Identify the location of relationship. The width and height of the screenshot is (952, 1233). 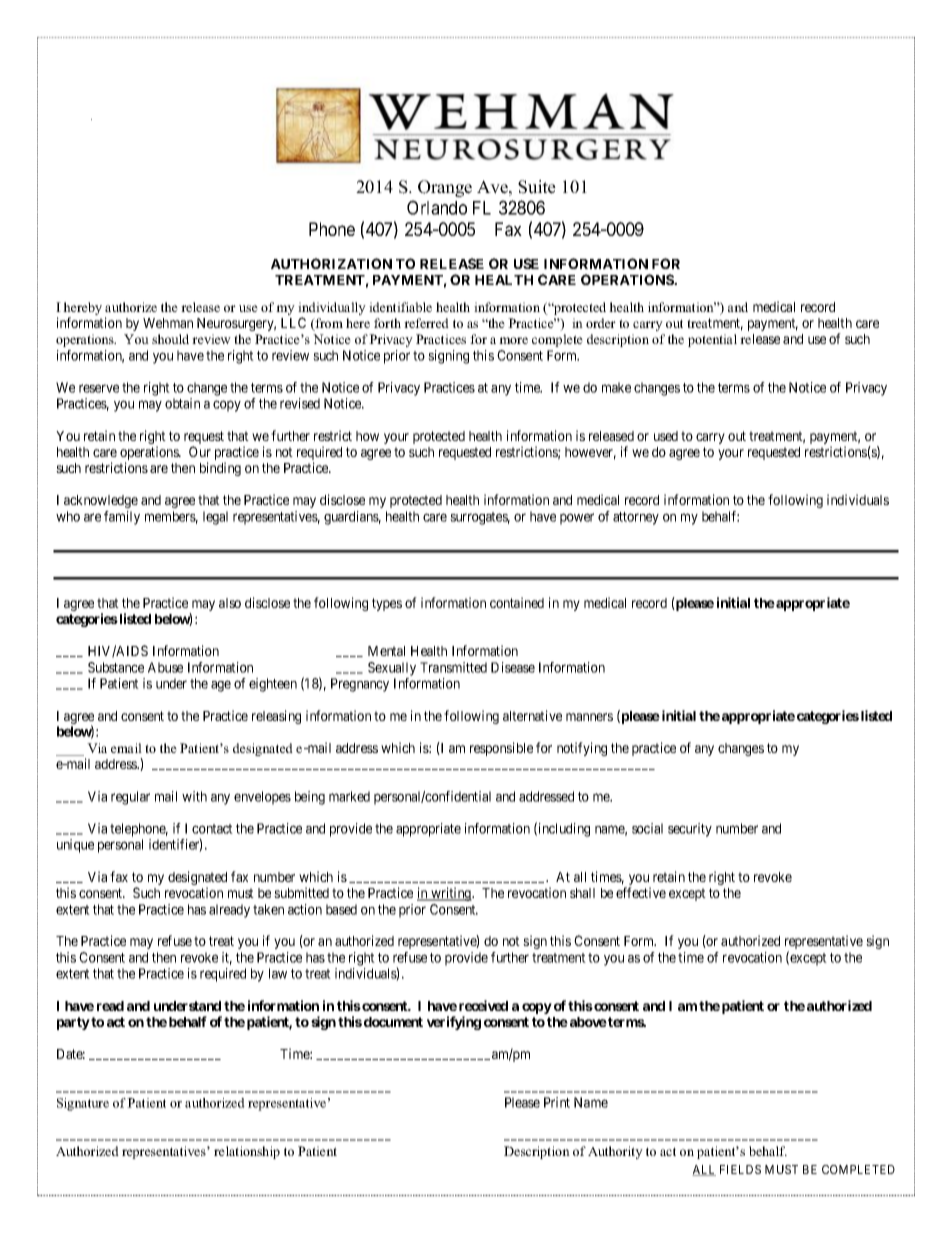
(247, 1152).
